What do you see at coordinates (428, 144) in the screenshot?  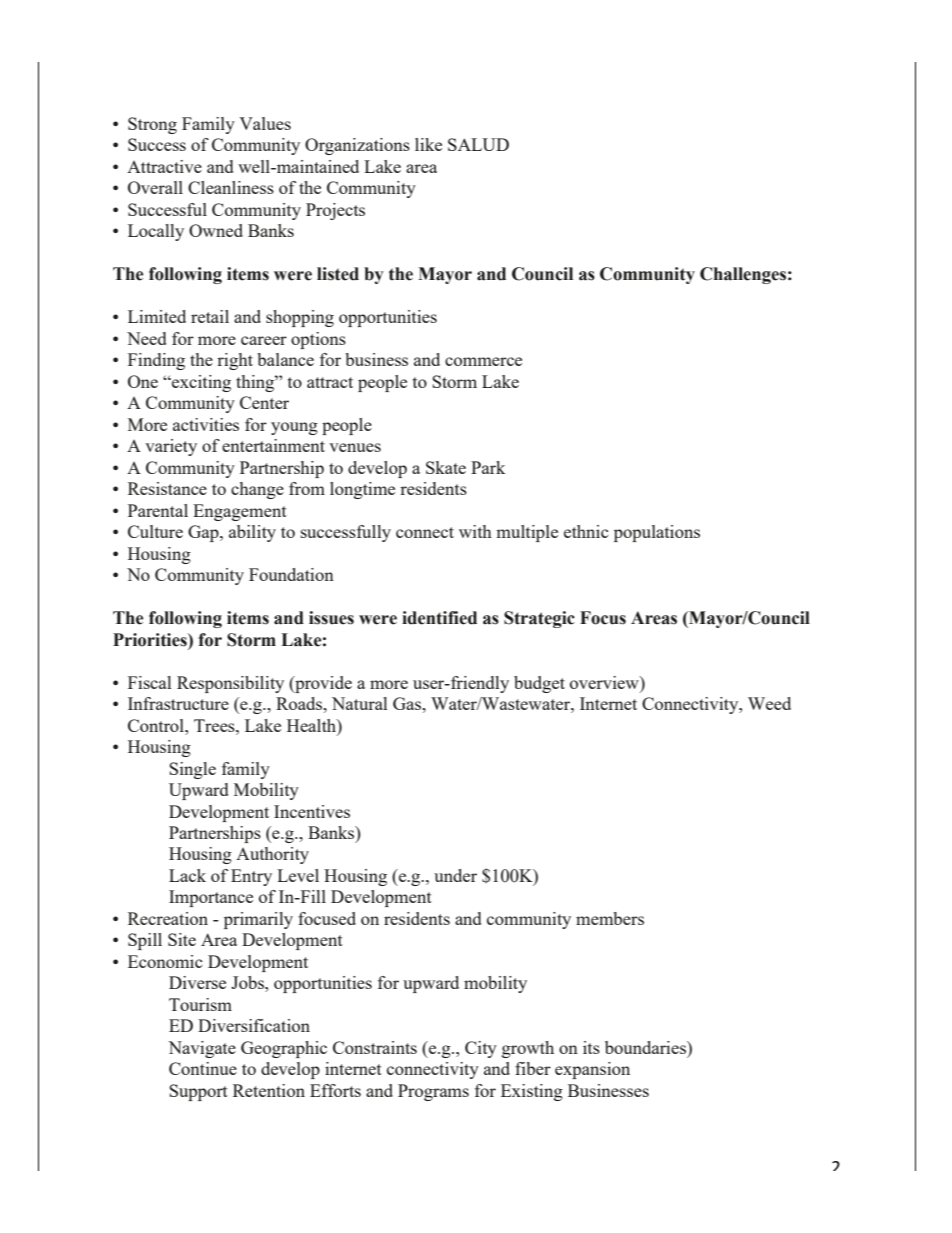 I see `like` at bounding box center [428, 144].
